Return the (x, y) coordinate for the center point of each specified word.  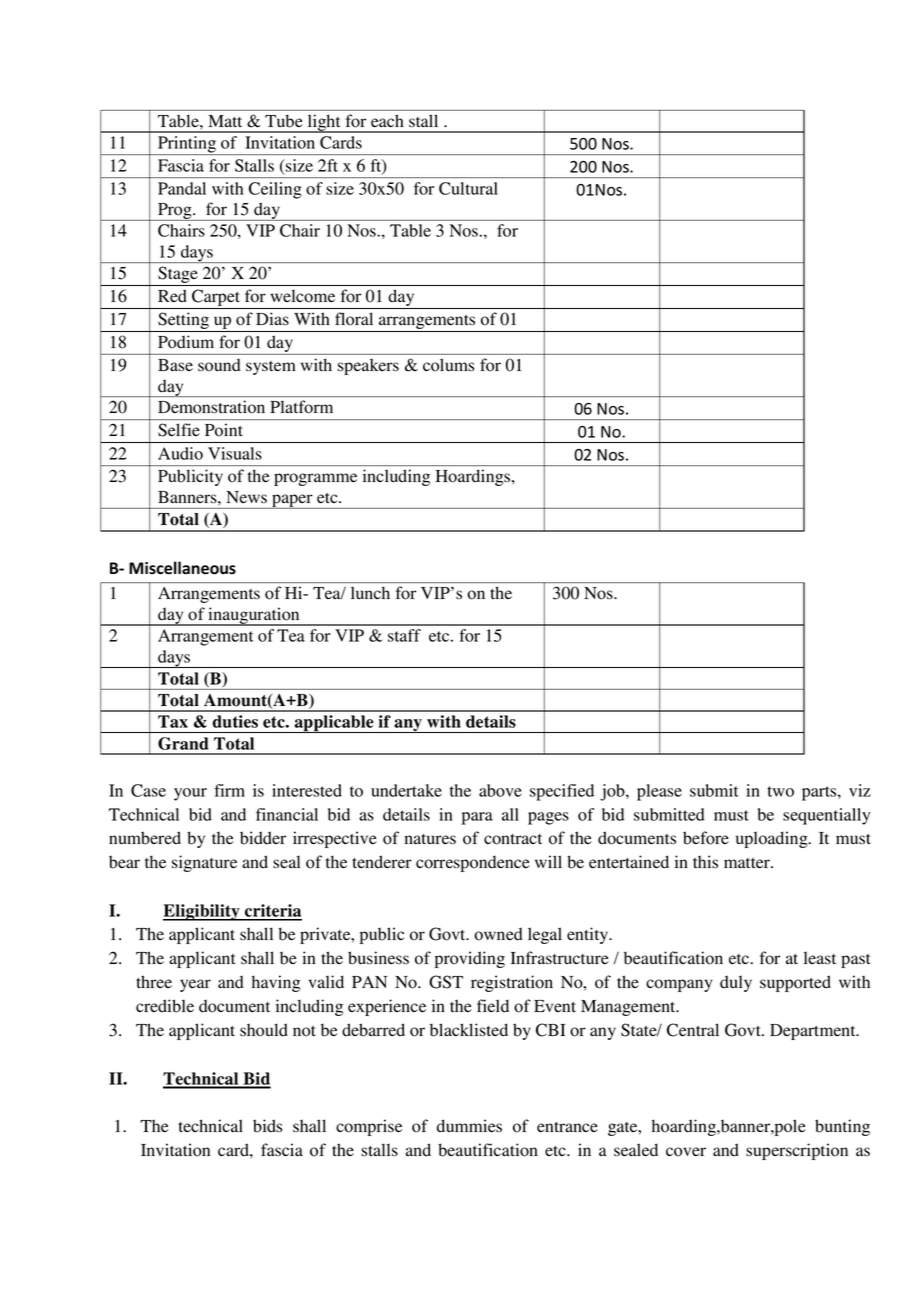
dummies (469, 1126)
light (324, 123)
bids (267, 1126)
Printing (187, 145)
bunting (842, 1127)
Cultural (468, 188)
